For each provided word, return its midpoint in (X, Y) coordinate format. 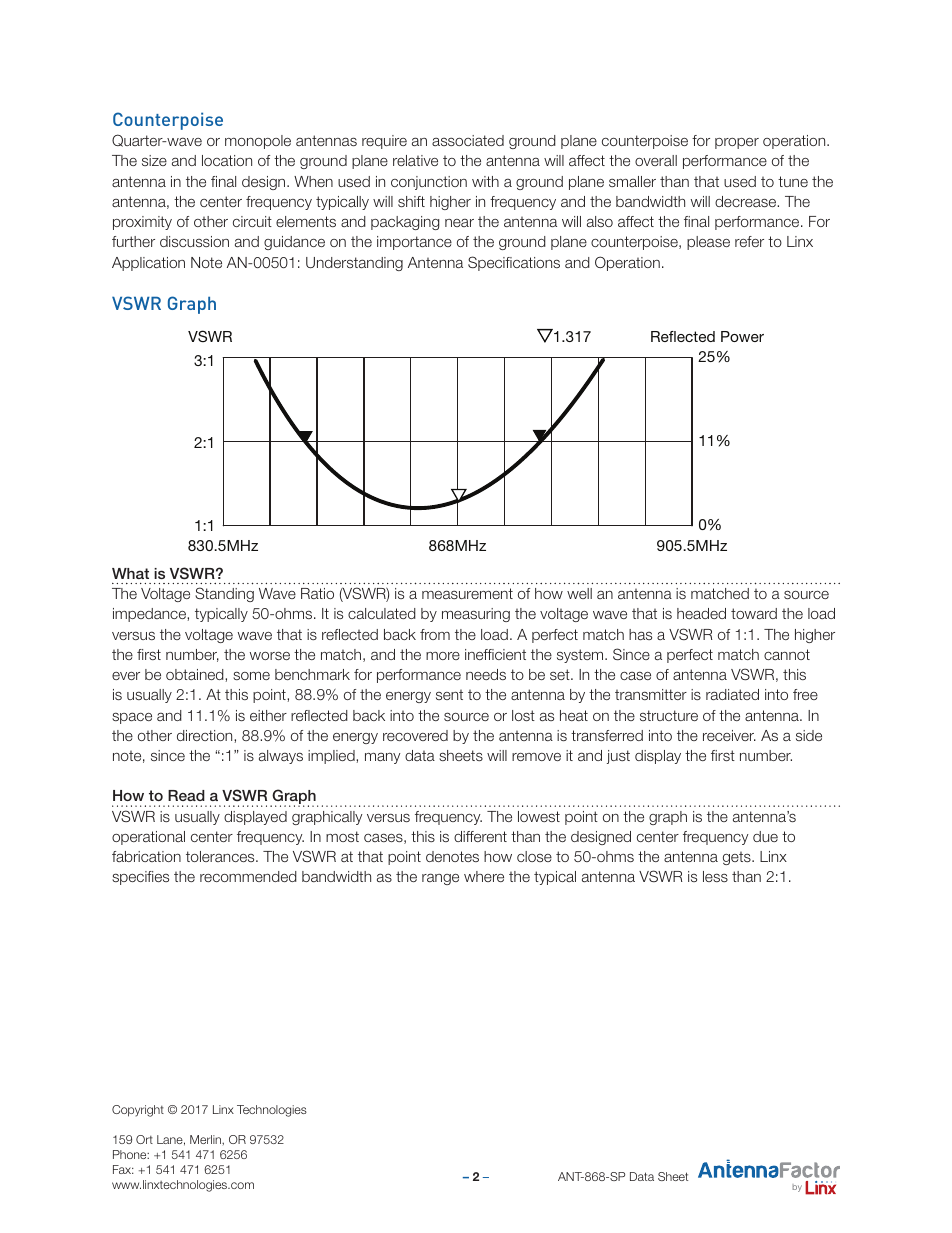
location (227, 160)
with (485, 181)
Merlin (206, 1139)
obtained (196, 674)
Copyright (138, 1111)
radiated (732, 694)
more (443, 656)
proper (737, 143)
